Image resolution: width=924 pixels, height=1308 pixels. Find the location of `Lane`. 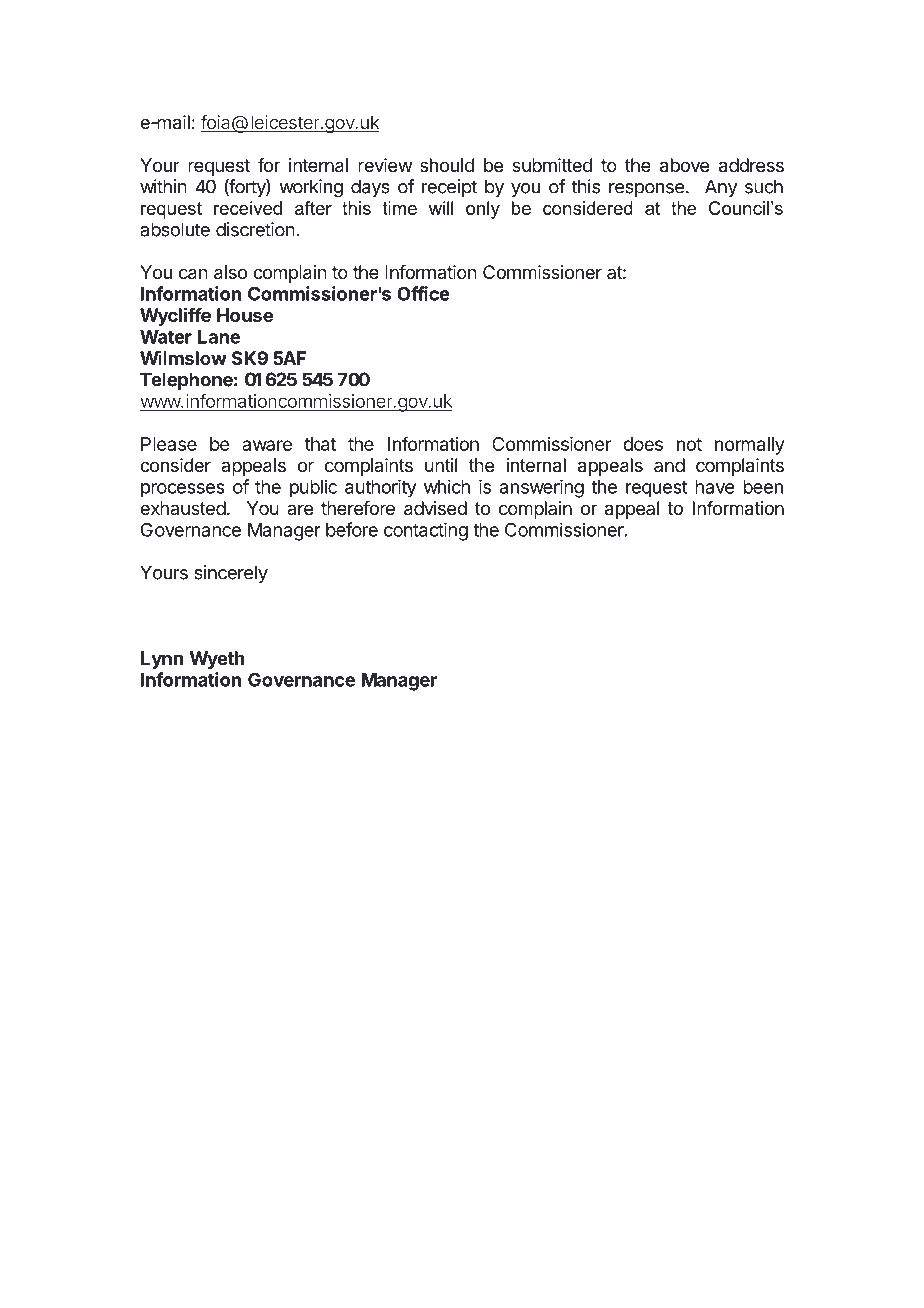

Lane is located at coordinates (219, 337).
